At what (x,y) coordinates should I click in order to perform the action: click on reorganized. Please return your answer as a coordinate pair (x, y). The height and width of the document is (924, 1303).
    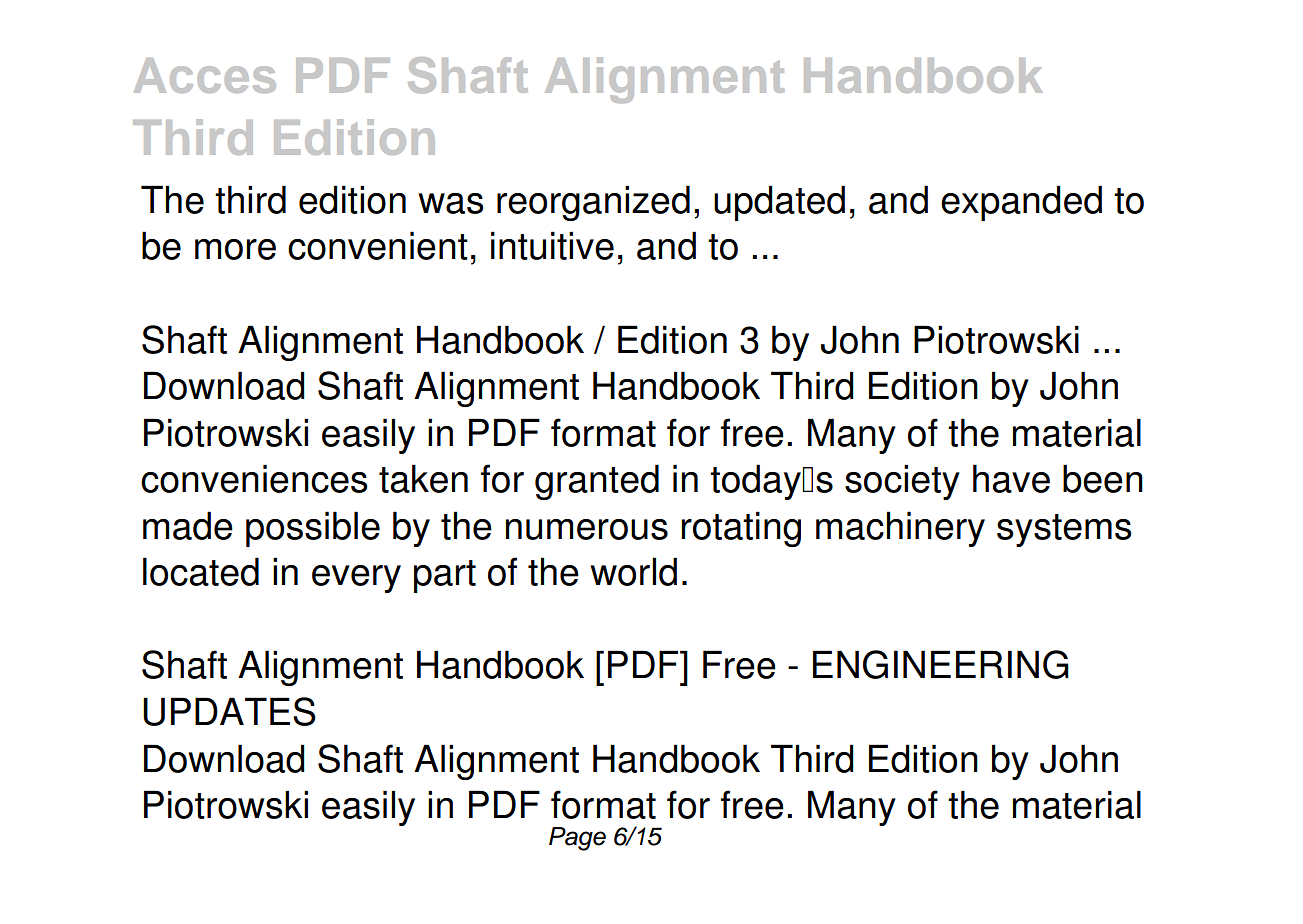
    Looking at the image, I should click on (593, 203).
